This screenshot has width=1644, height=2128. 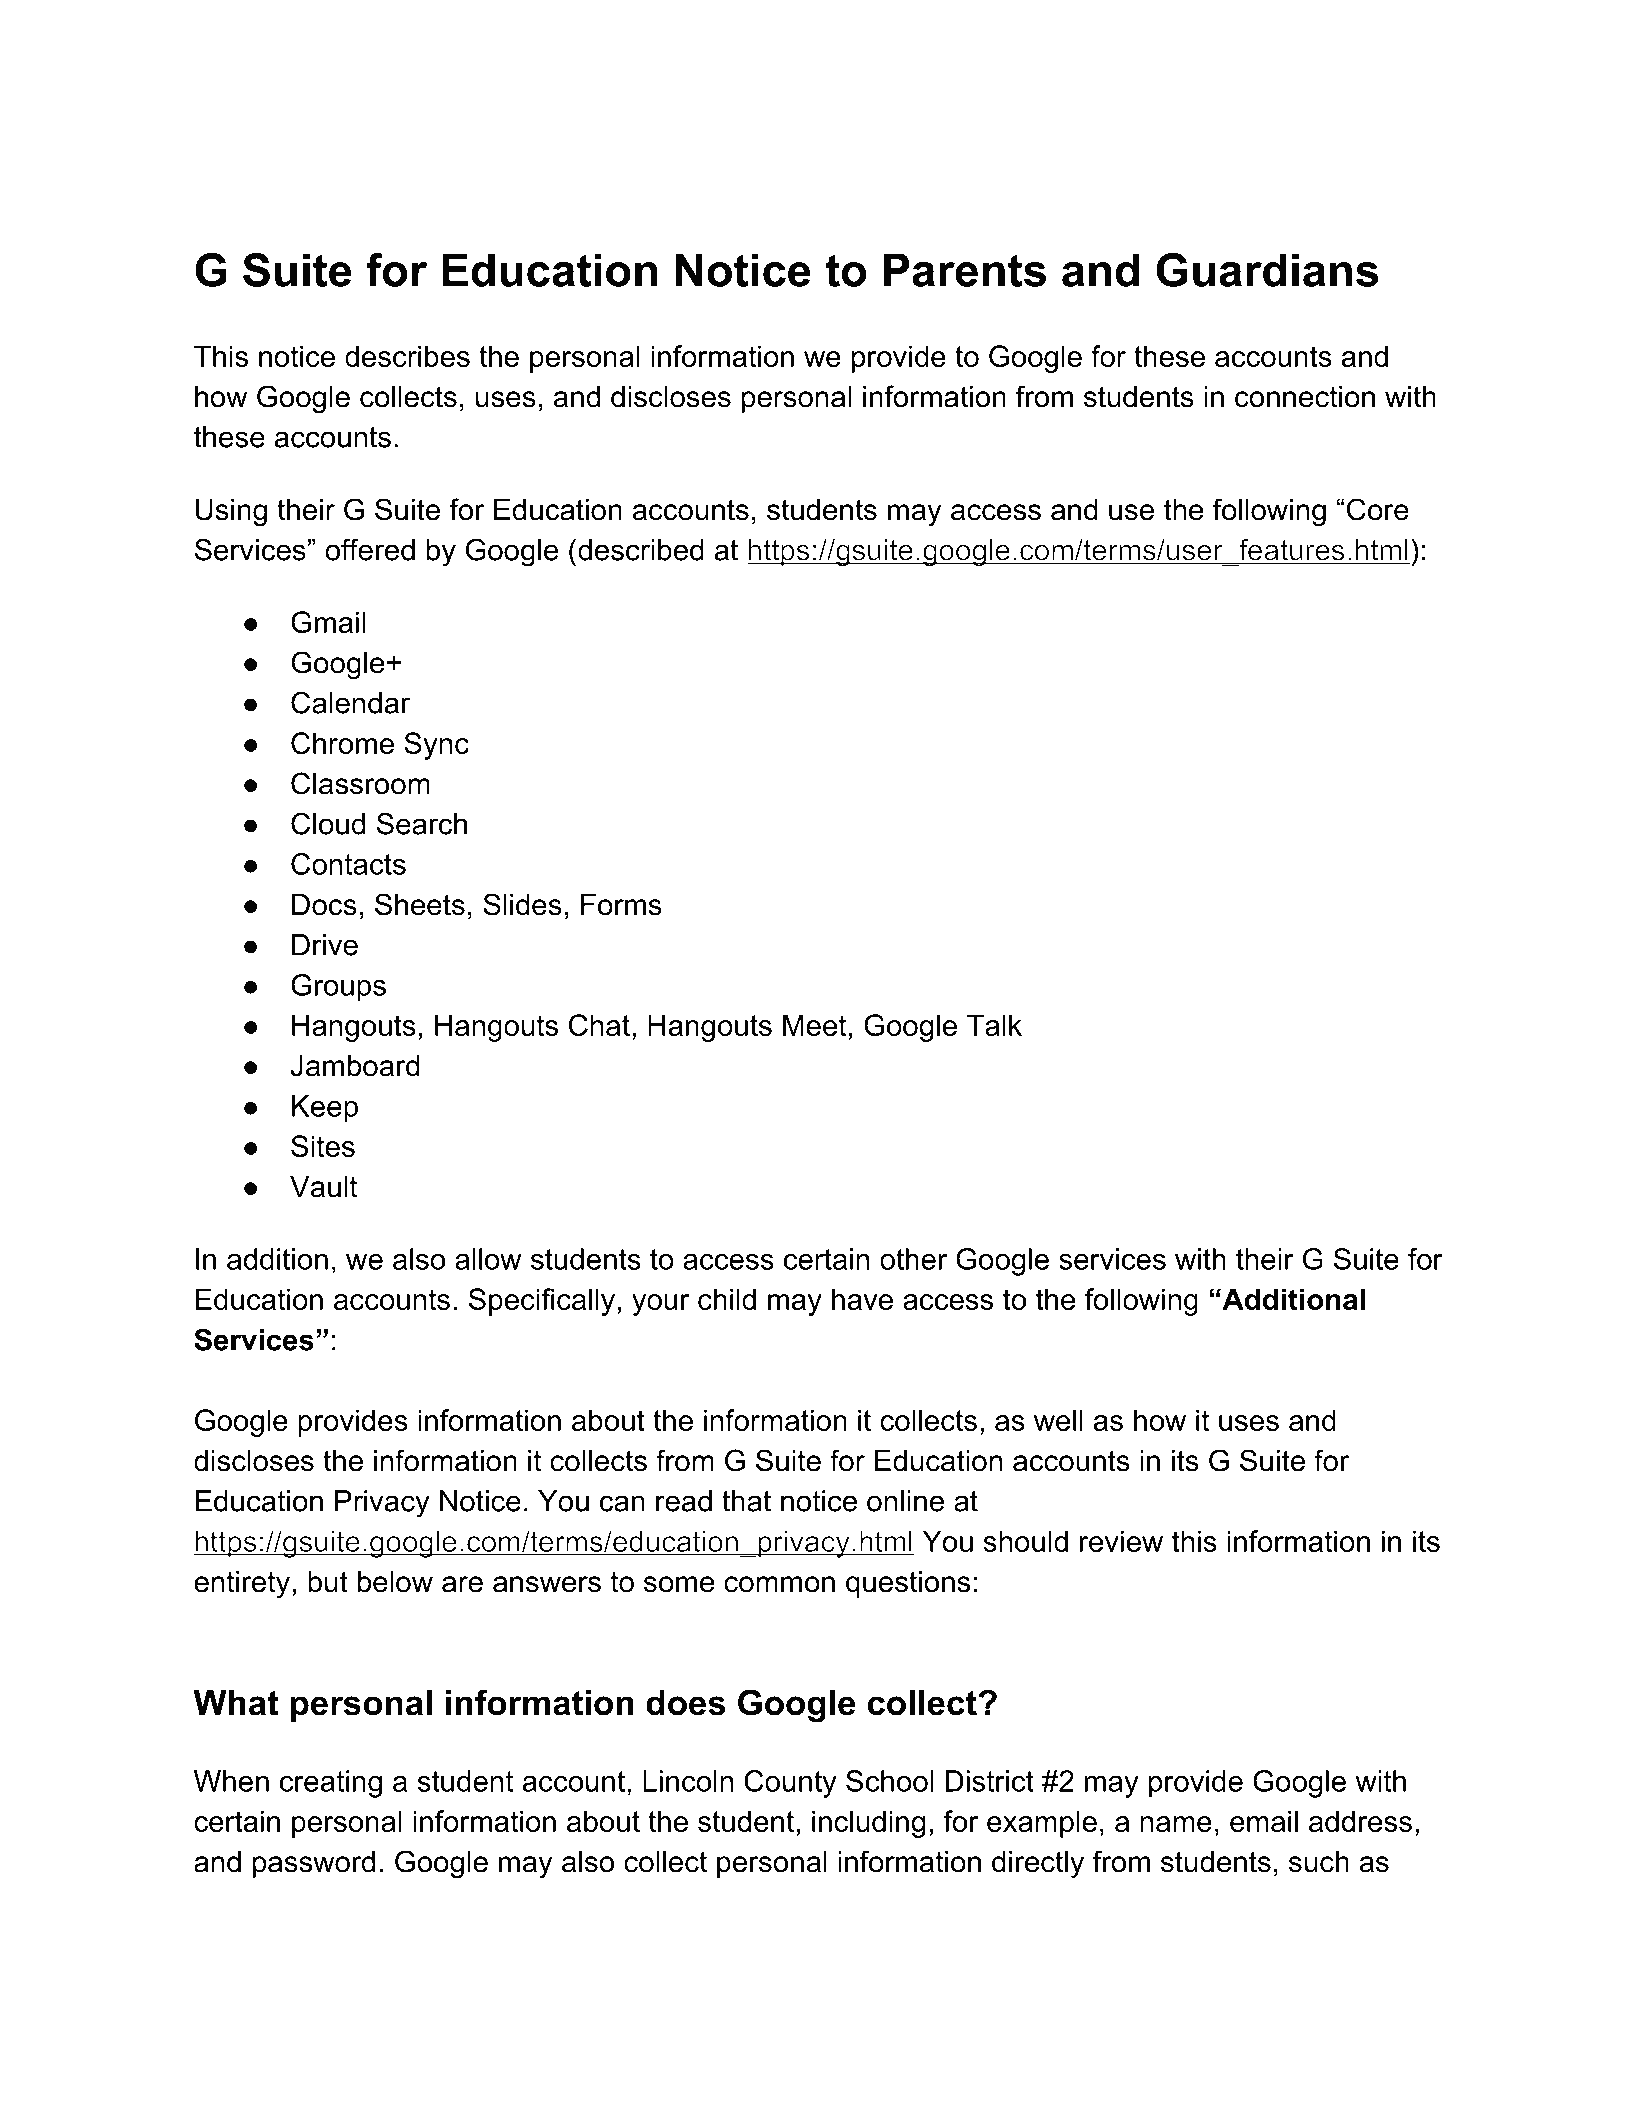 I want to click on that, so click(x=746, y=1501).
